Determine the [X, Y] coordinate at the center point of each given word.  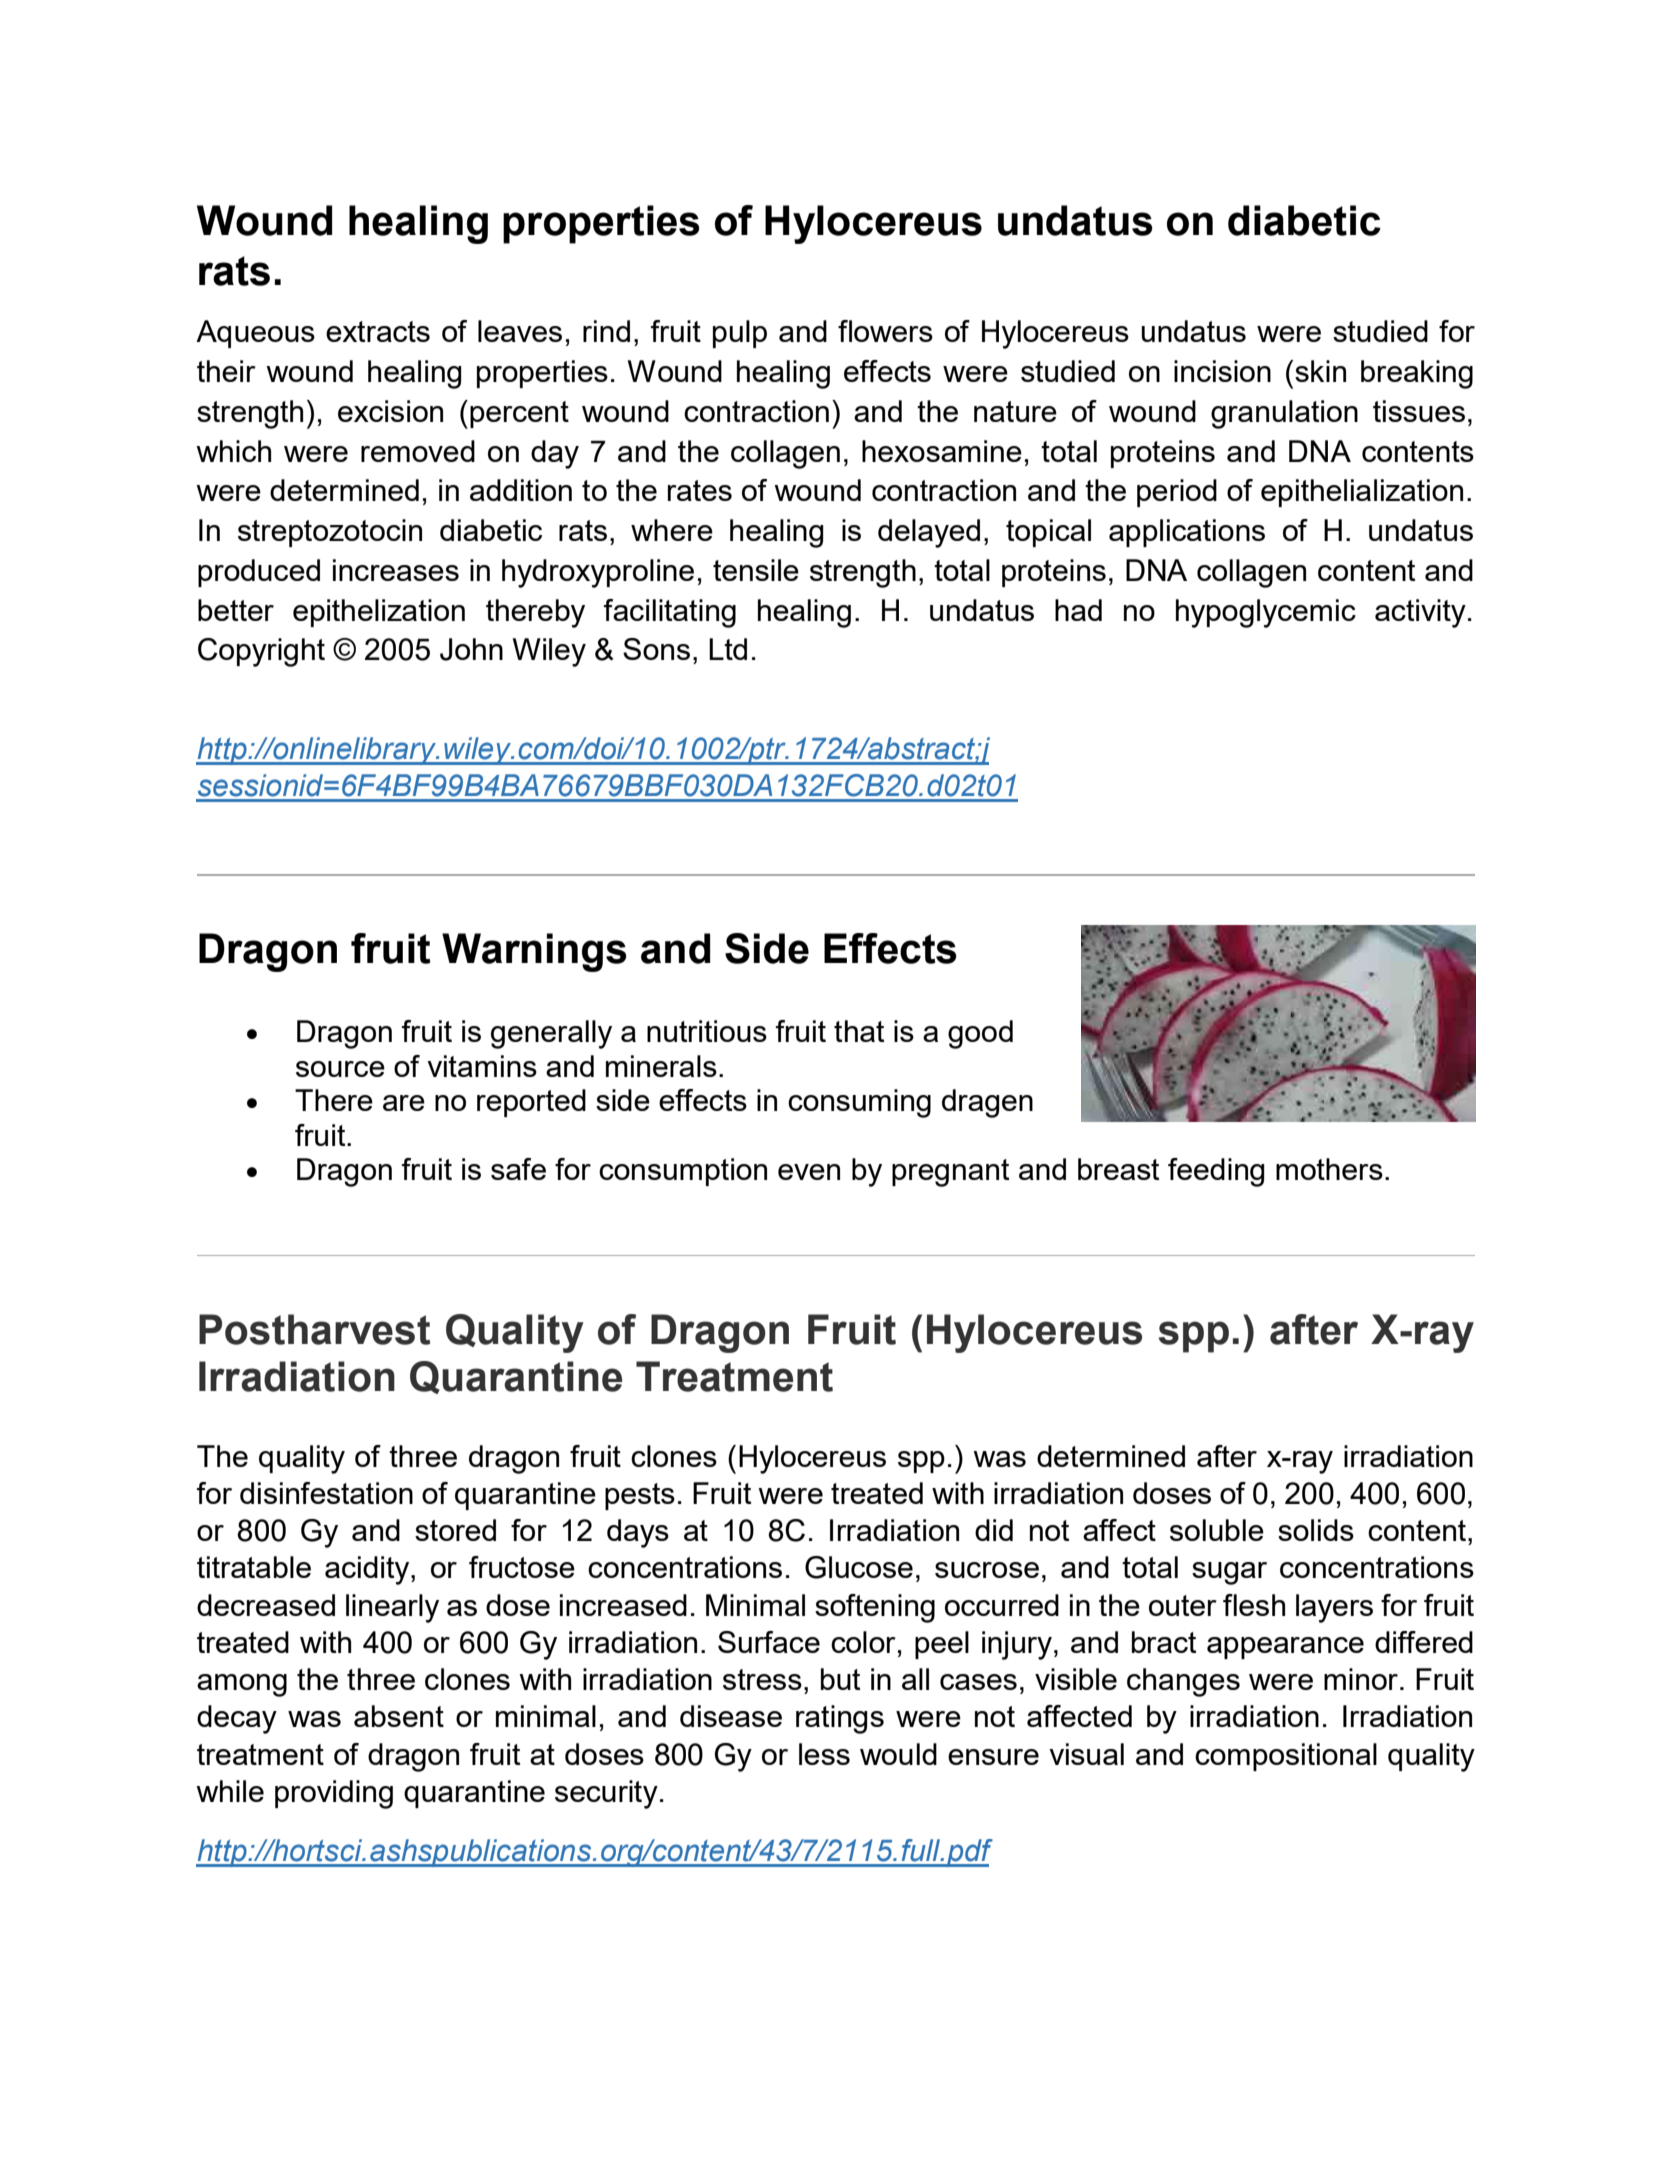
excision [390, 411]
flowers [885, 331]
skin [1320, 371]
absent [399, 1716]
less [824, 1754]
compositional [1286, 1757]
